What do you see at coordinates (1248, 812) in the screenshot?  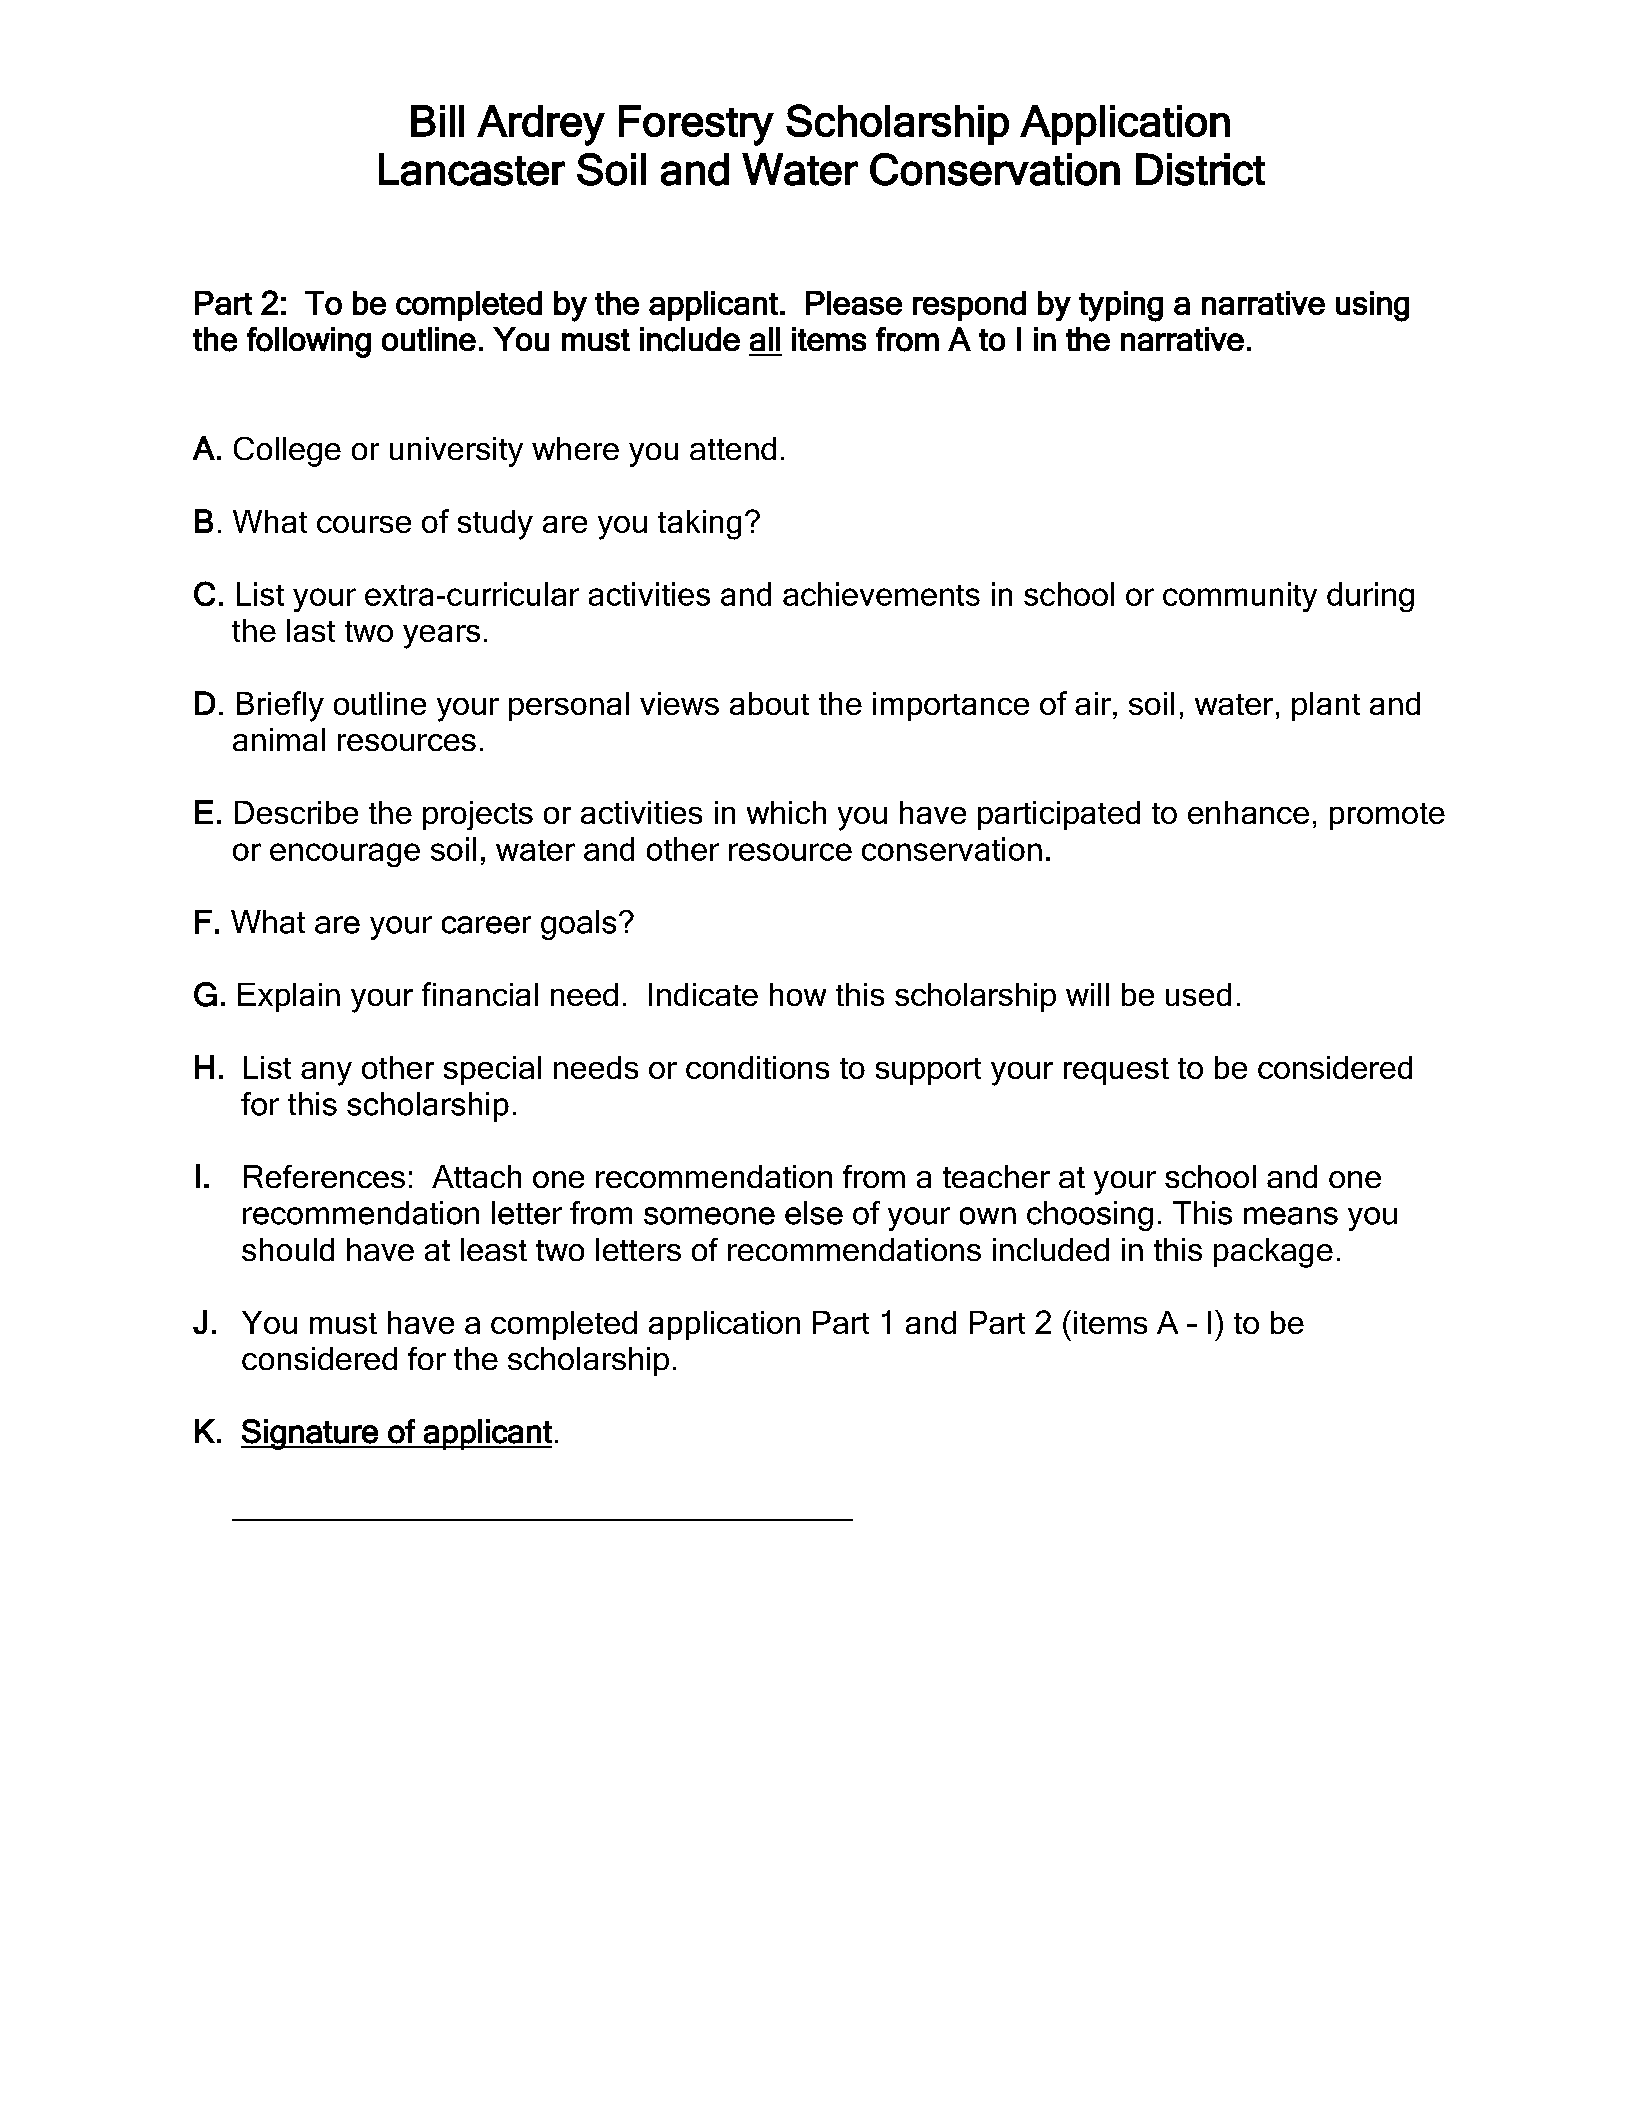 I see `enhance` at bounding box center [1248, 812].
